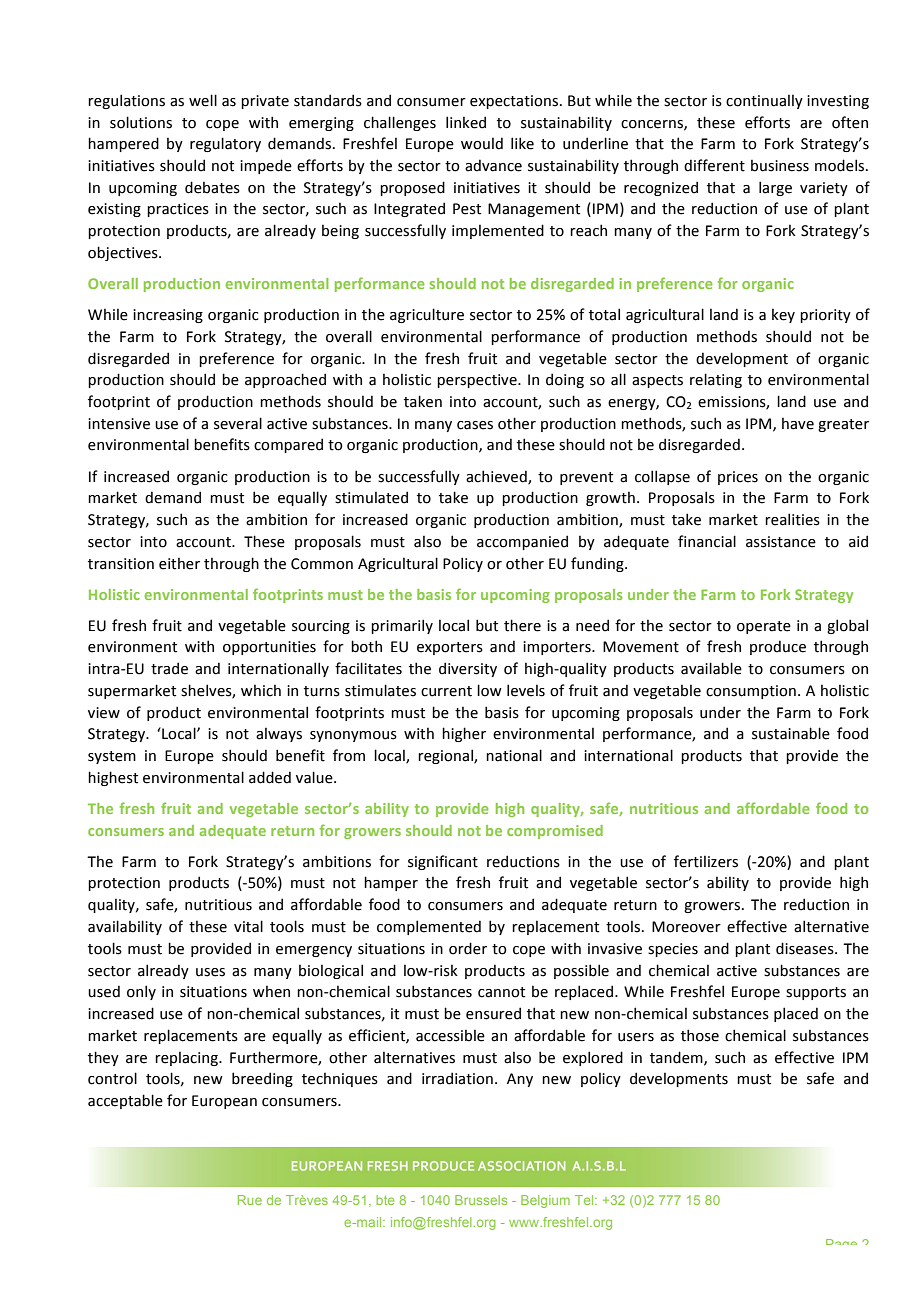 This screenshot has height=1308, width=924. Describe the element at coordinates (169, 668) in the screenshot. I see `trade` at that location.
